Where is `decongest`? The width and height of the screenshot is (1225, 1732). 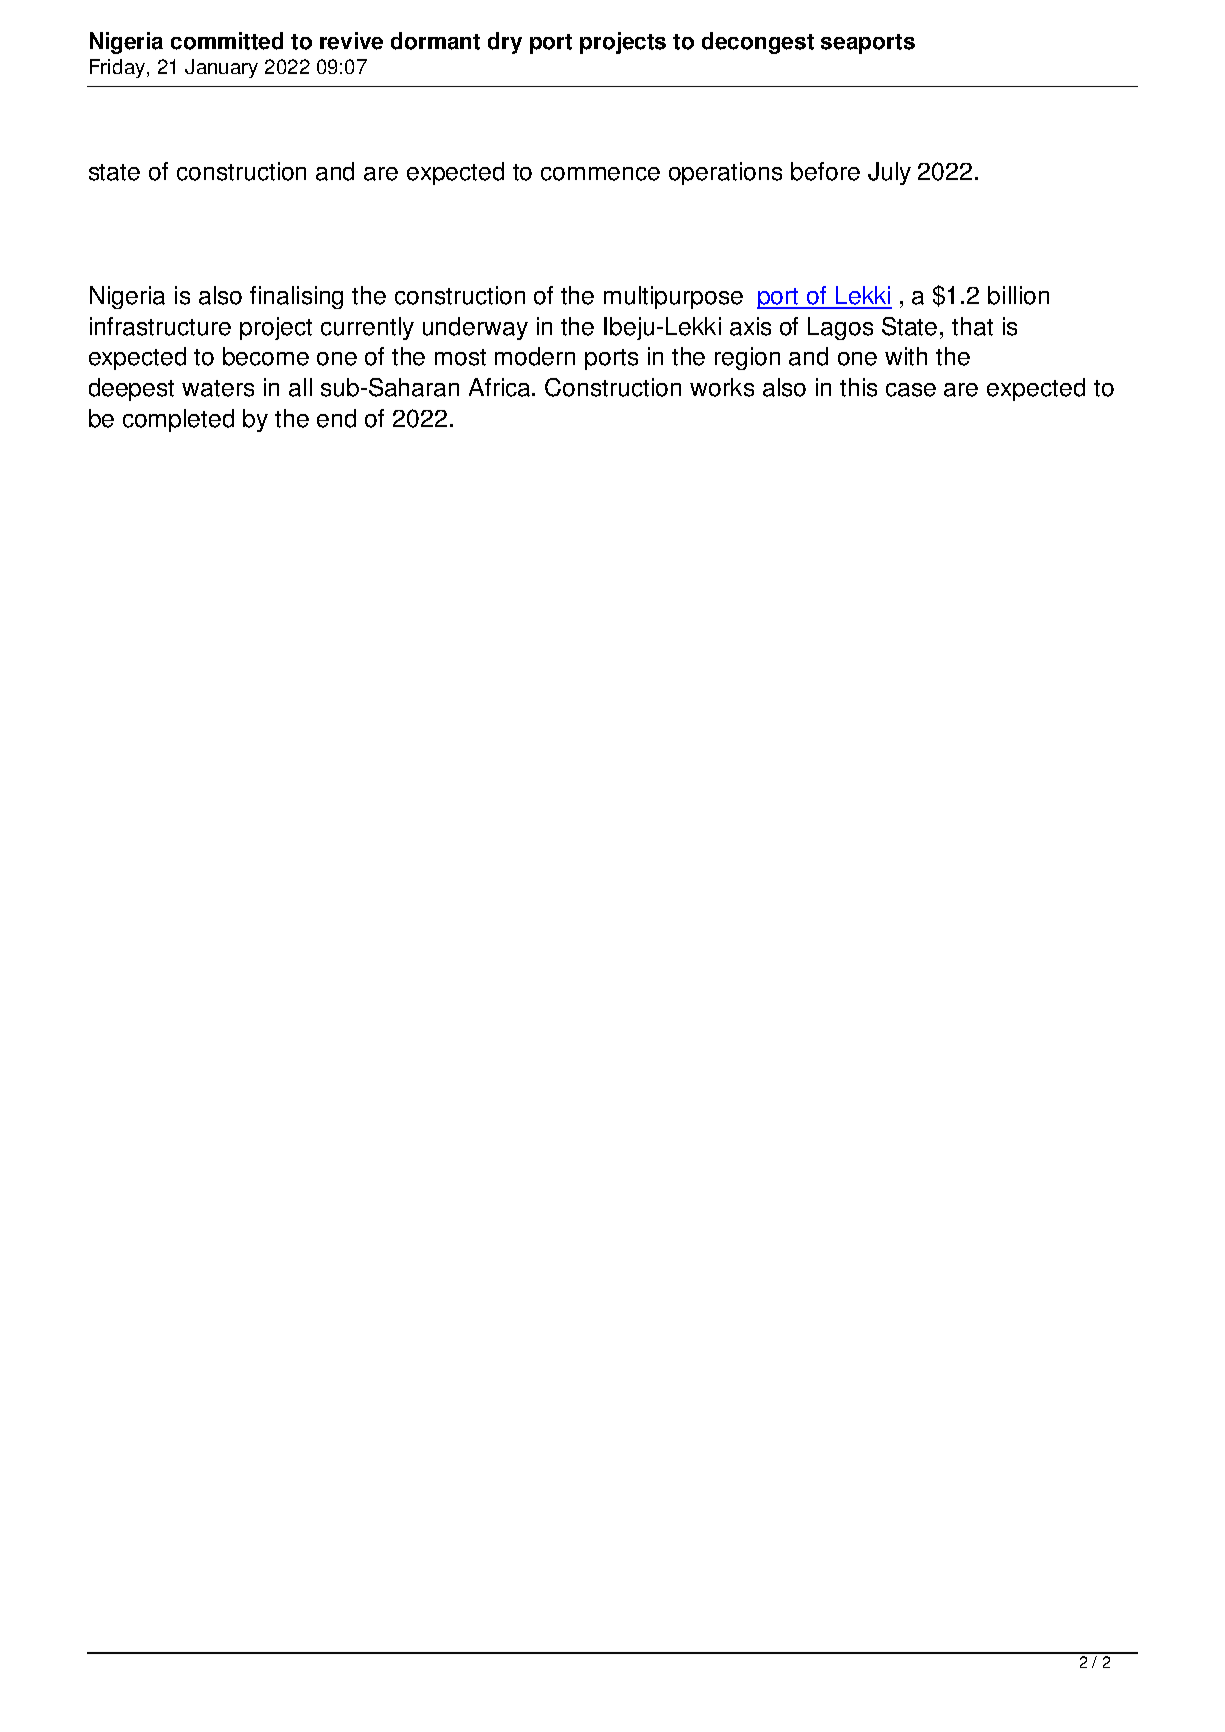
decongest is located at coordinates (758, 43).
